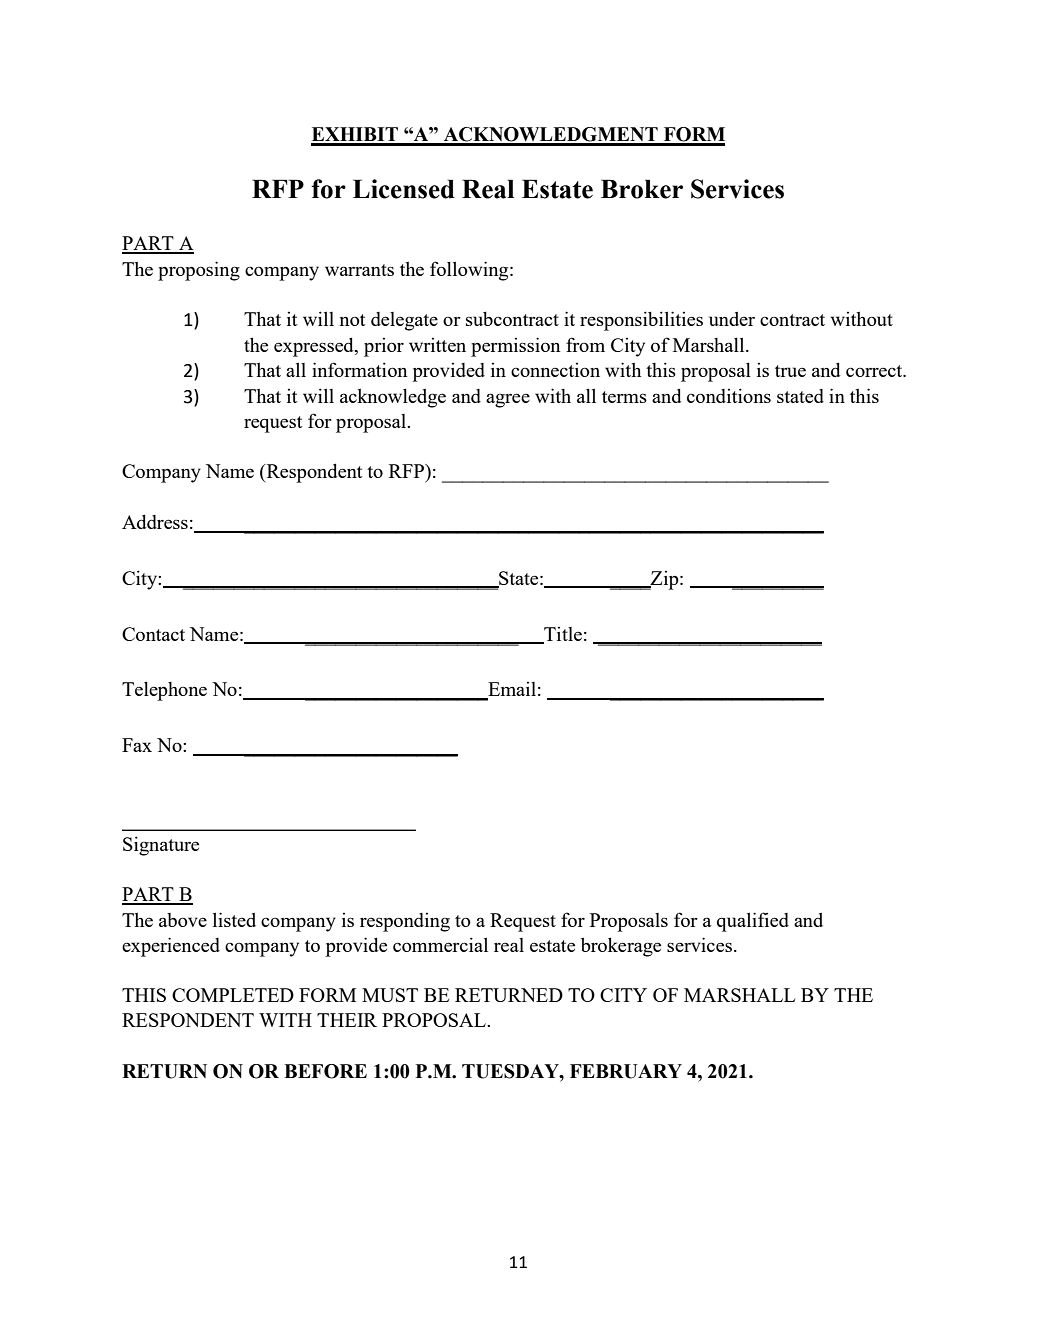 This document has width=1037, height=1342. What do you see at coordinates (729, 395) in the document?
I see `conditions` at bounding box center [729, 395].
